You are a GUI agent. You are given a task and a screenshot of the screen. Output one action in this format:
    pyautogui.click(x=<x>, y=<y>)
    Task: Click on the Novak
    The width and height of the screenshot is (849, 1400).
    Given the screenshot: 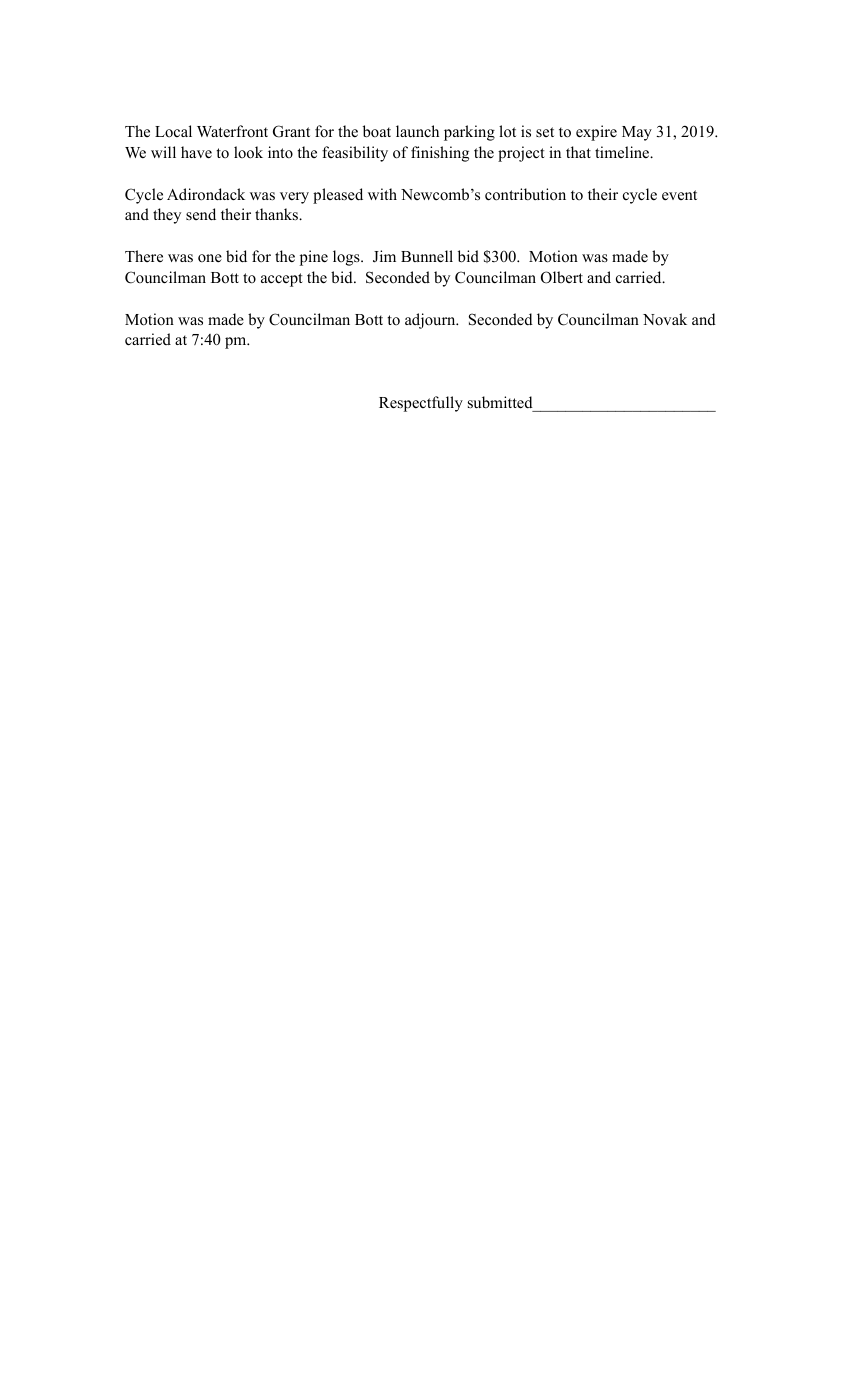 What is the action you would take?
    pyautogui.click(x=665, y=319)
